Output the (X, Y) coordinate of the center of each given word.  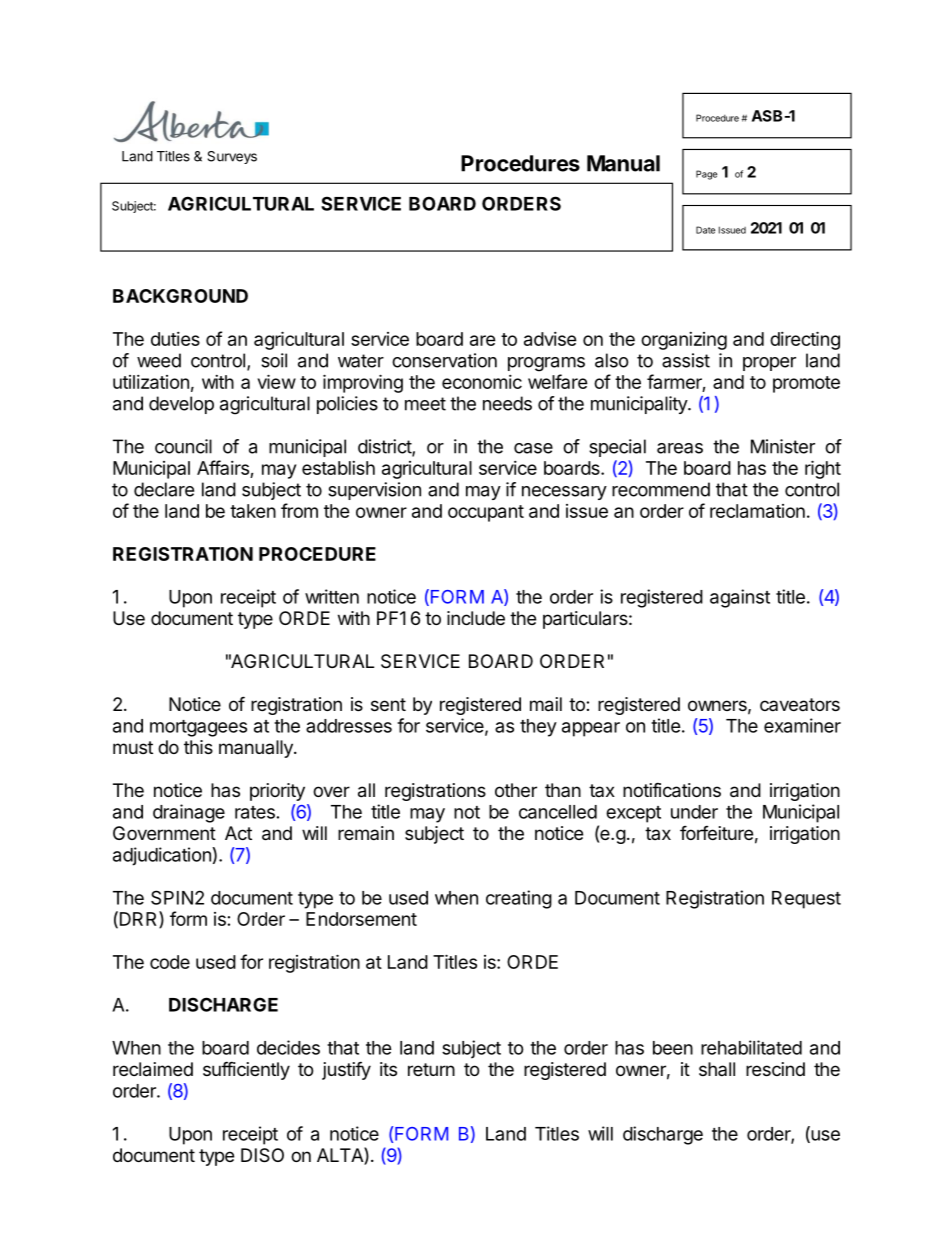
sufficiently (246, 1070)
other (516, 790)
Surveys (232, 157)
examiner (802, 725)
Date (705, 230)
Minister (783, 446)
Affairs (223, 467)
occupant (486, 513)
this (198, 747)
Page (706, 175)
